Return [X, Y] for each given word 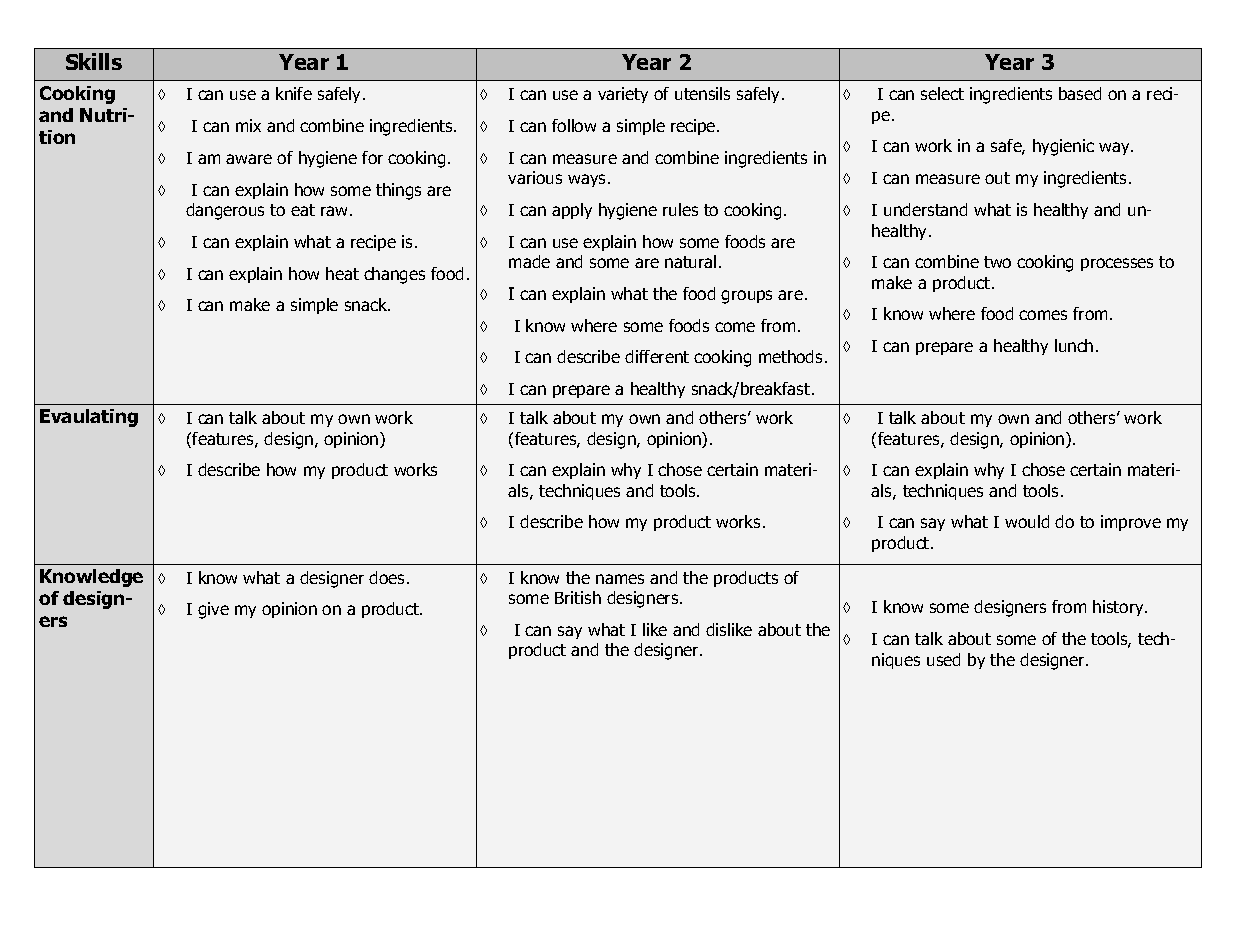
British [578, 597]
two [997, 262]
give [213, 610]
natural [690, 261]
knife [294, 93]
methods [790, 356]
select [942, 93]
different [657, 356]
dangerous [225, 211]
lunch [1074, 345]
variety [623, 95]
